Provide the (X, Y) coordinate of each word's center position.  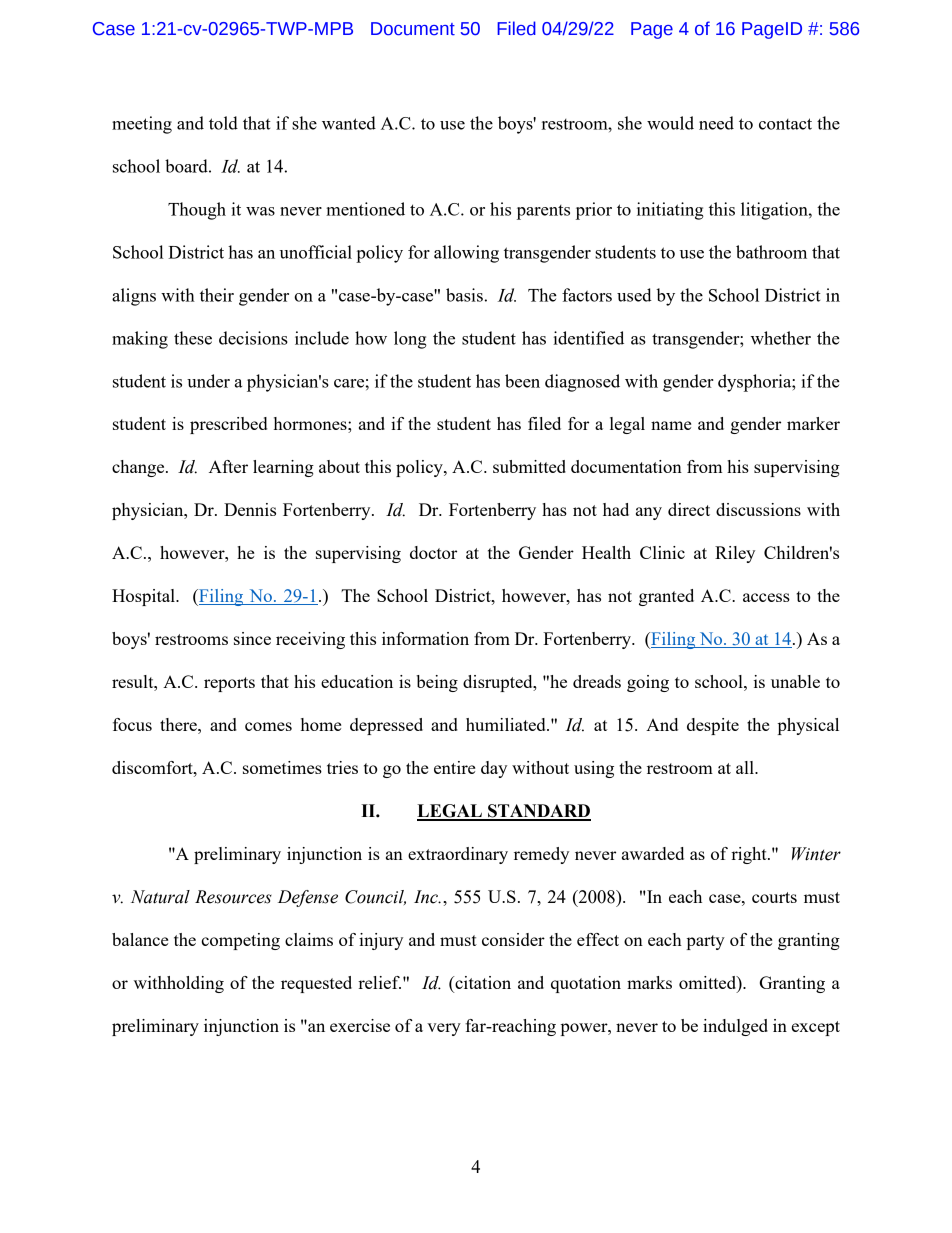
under (208, 381)
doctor (433, 552)
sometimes (282, 767)
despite (713, 726)
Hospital (144, 597)
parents (543, 212)
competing (240, 941)
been (522, 381)
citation (482, 982)
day (494, 769)
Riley (735, 554)
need (716, 123)
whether (781, 338)
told (223, 123)
